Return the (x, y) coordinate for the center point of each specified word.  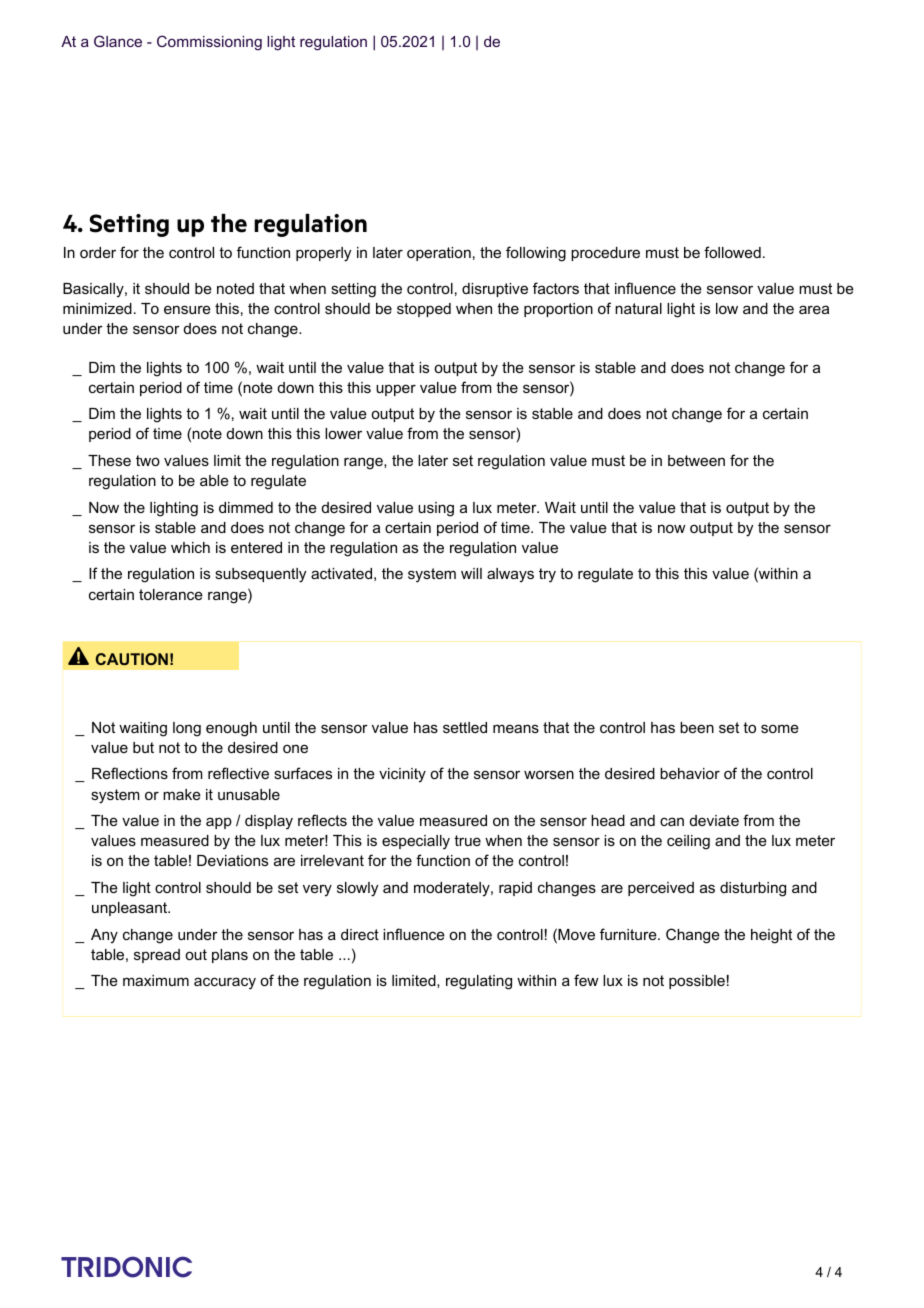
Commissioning (209, 43)
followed (732, 252)
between (696, 460)
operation (439, 254)
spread (157, 956)
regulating (479, 982)
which (190, 547)
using (436, 509)
